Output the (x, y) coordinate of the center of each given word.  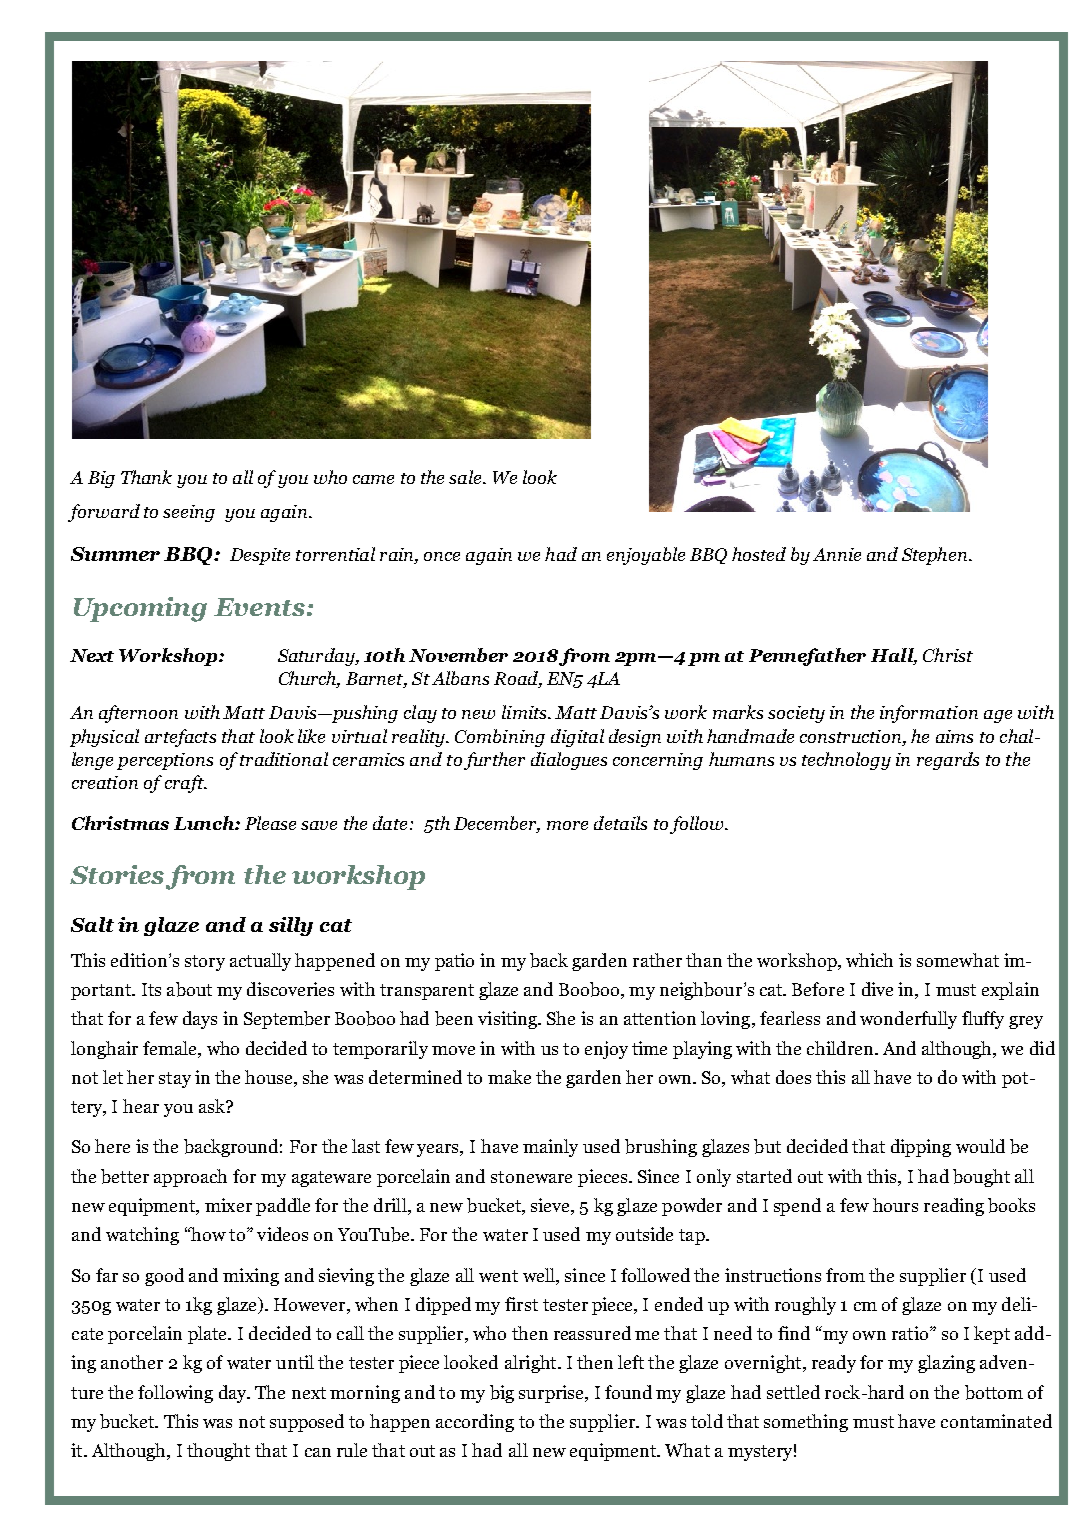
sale (466, 477)
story (205, 963)
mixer (228, 1205)
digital (577, 738)
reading (954, 1207)
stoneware (531, 1177)
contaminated (996, 1421)
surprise (553, 1394)
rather (657, 960)
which (869, 960)
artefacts (180, 738)
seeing (189, 513)
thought (218, 1452)
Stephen (936, 556)
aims (954, 736)
